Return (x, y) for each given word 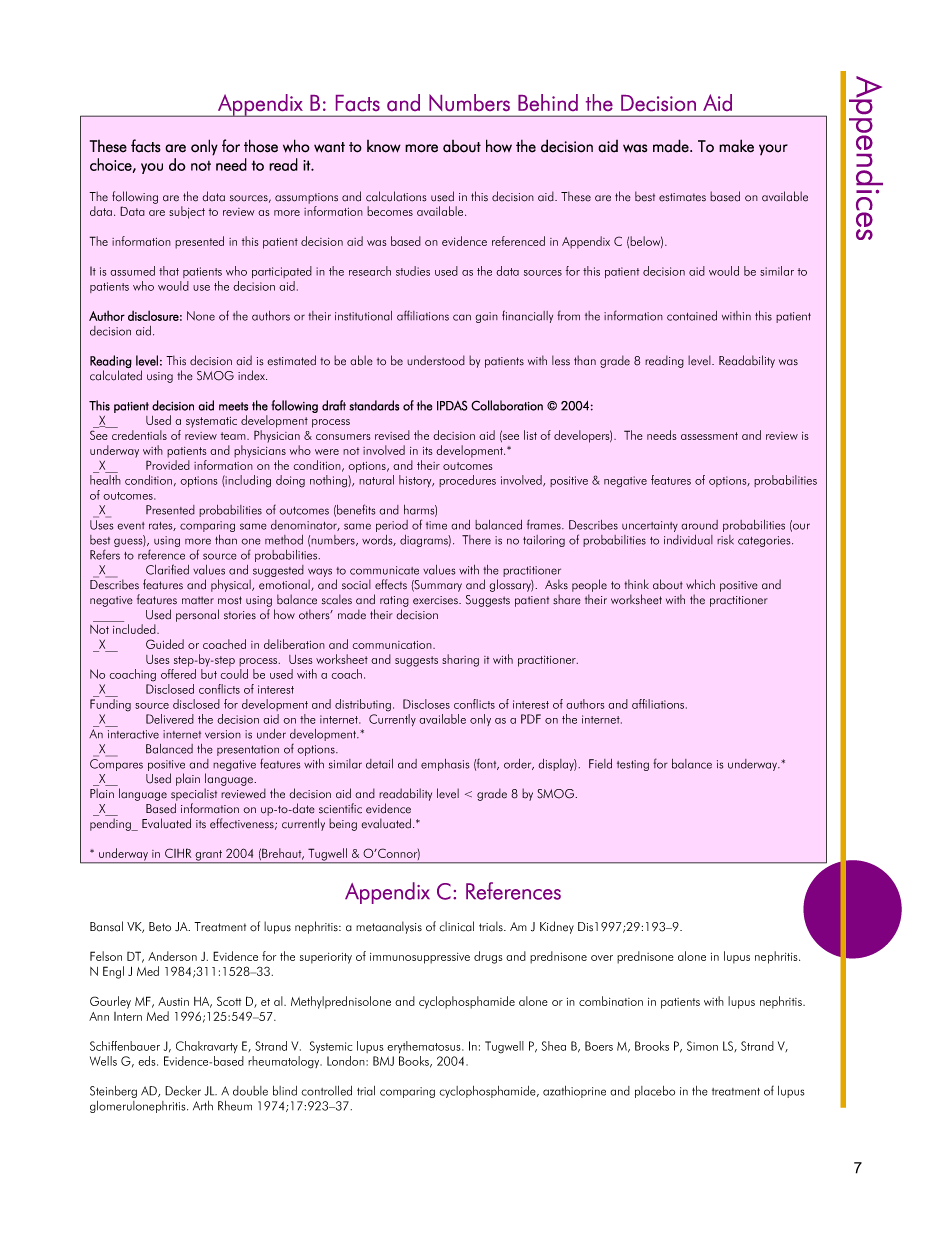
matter (198, 600)
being (343, 824)
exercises (436, 600)
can (462, 317)
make (736, 146)
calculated (116, 375)
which (700, 584)
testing (633, 765)
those (261, 146)
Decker (183, 1091)
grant (209, 856)
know (384, 146)
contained (692, 316)
